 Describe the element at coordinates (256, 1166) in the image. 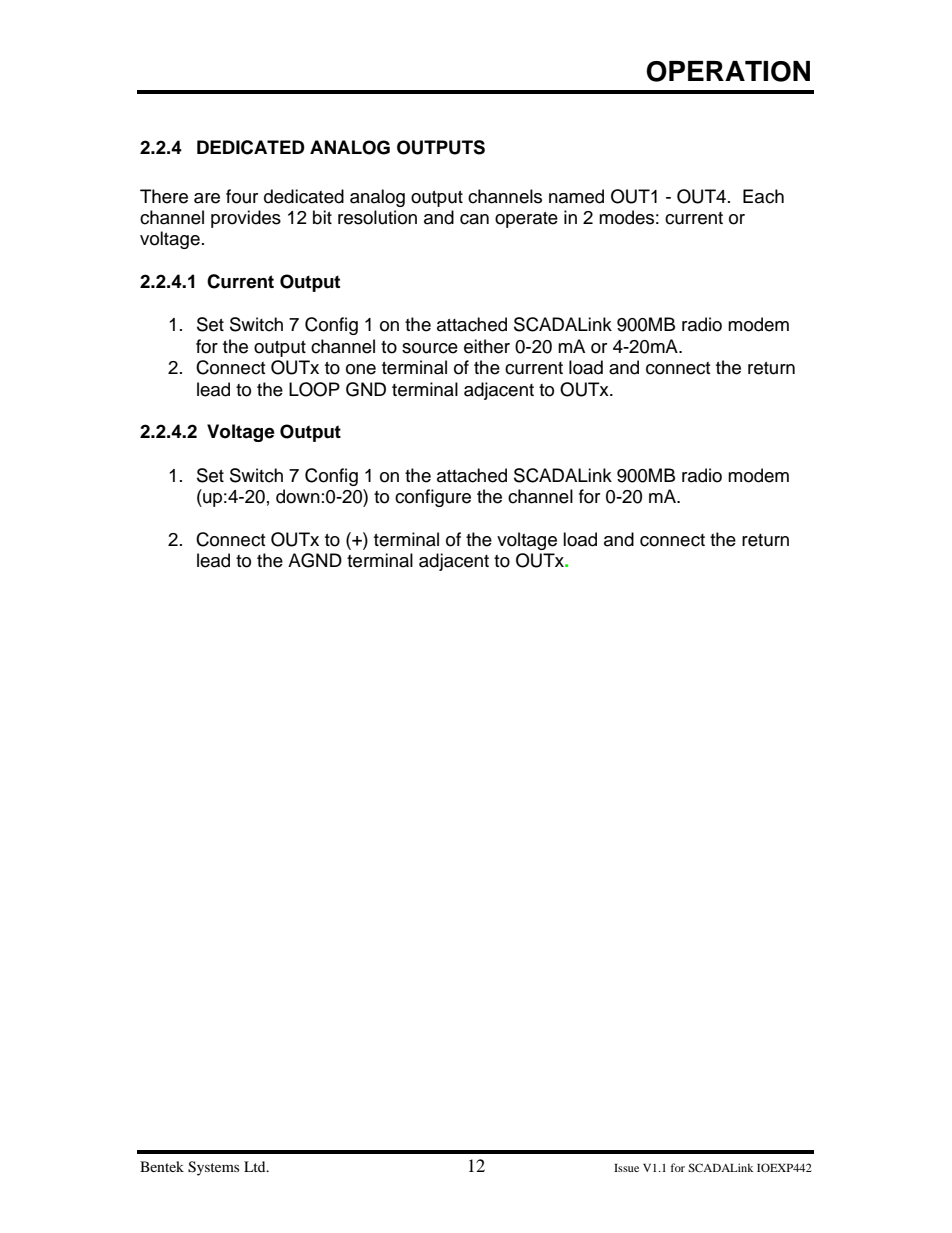

I see `Ltd` at that location.
